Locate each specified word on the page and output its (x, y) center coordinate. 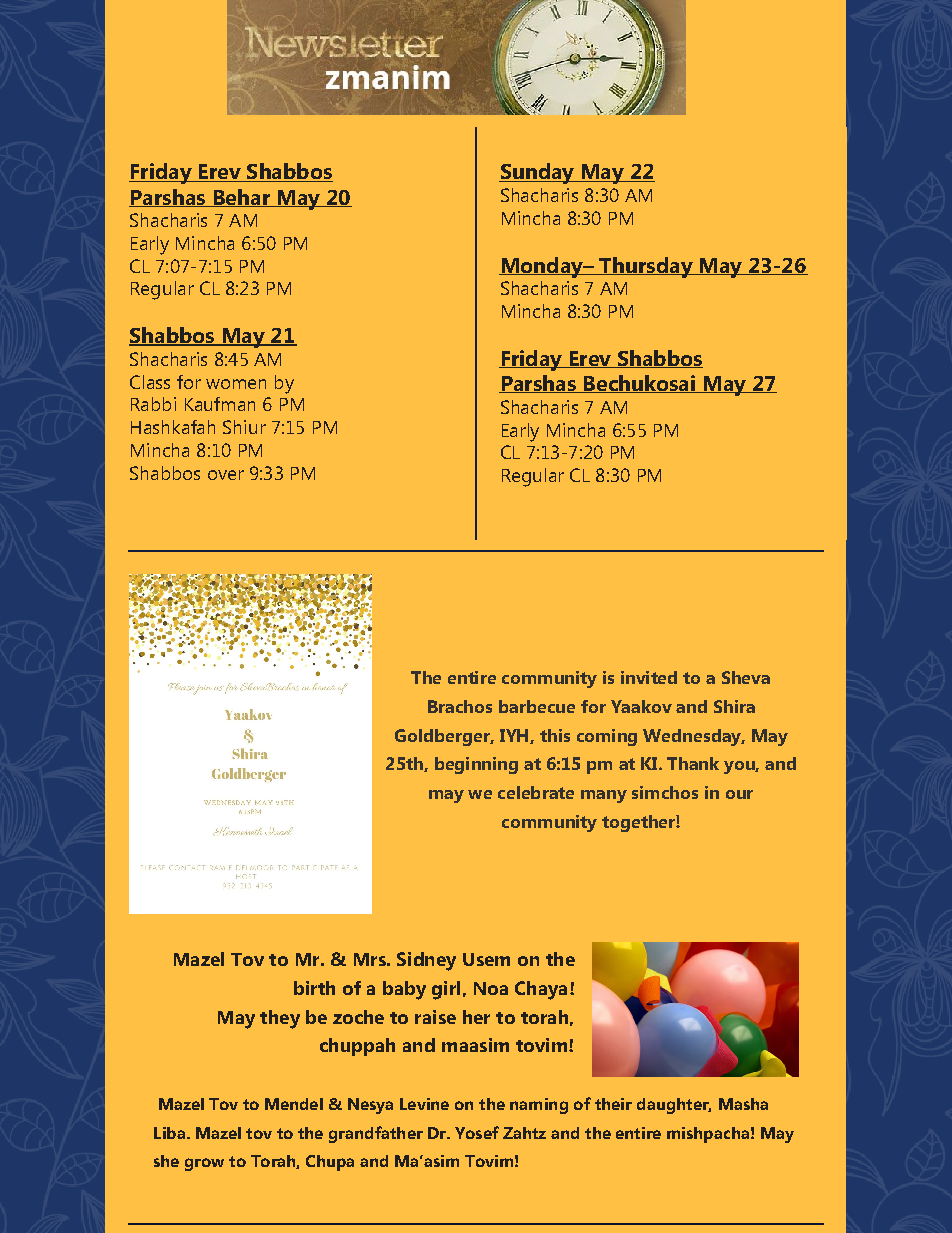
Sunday (538, 173)
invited (649, 677)
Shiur (244, 427)
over (226, 475)
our (739, 794)
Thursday (646, 267)
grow (204, 1164)
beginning (476, 765)
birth (314, 988)
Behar (241, 198)
